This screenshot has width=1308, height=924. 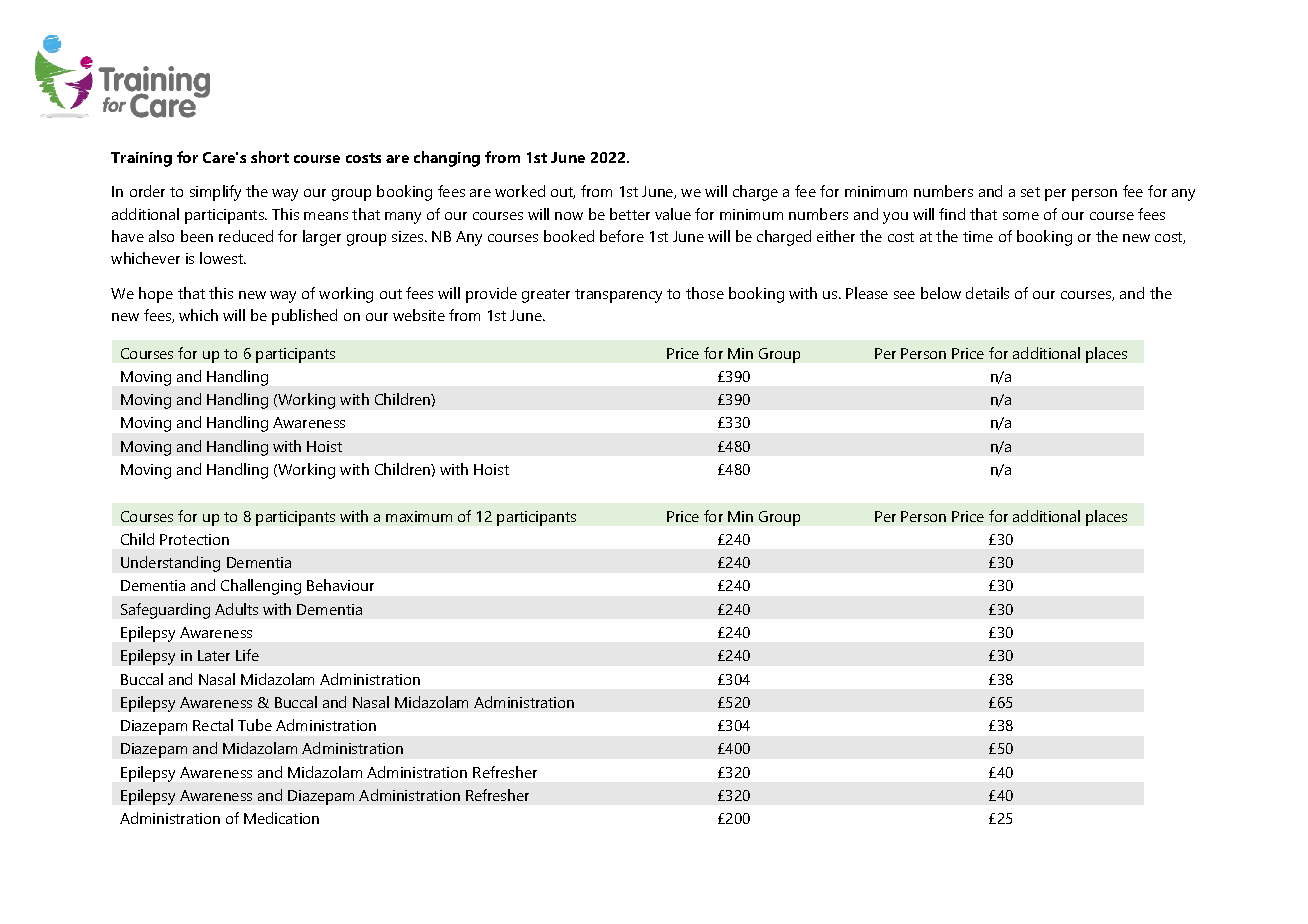 What do you see at coordinates (281, 818) in the screenshot?
I see `Medication` at bounding box center [281, 818].
